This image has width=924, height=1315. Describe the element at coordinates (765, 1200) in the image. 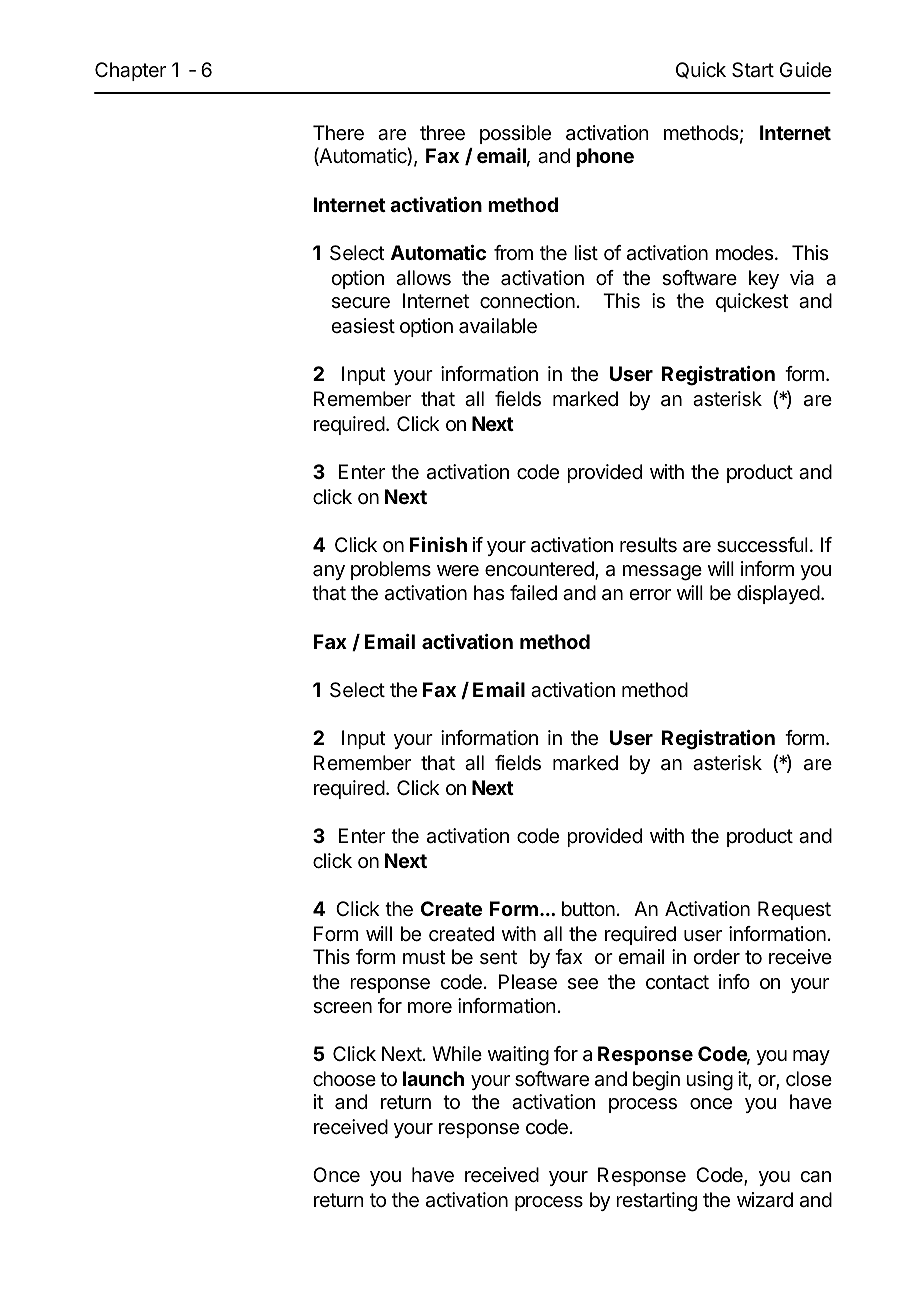

I see `wizard` at that location.
